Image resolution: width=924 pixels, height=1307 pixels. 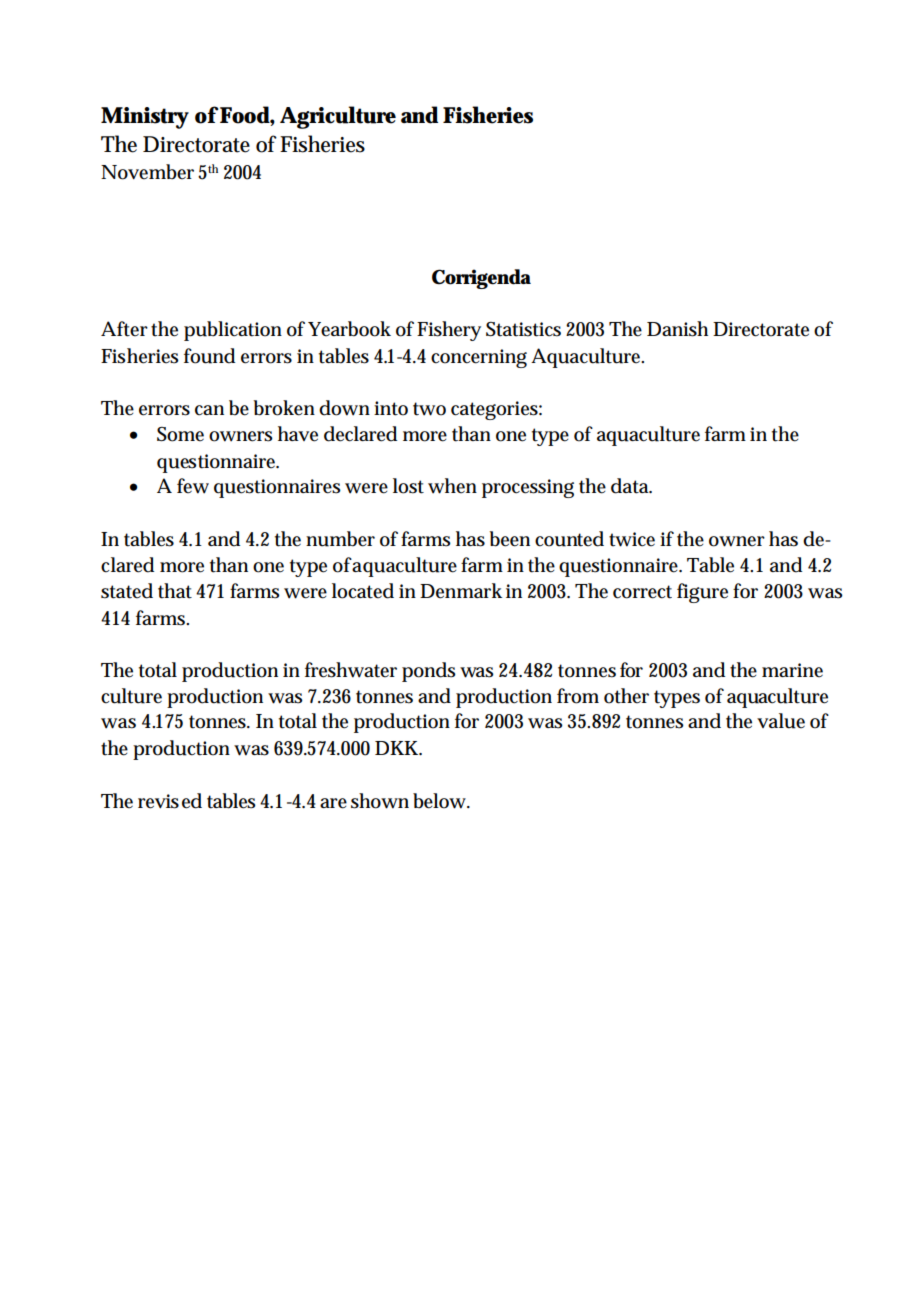 I want to click on publication, so click(x=233, y=331).
